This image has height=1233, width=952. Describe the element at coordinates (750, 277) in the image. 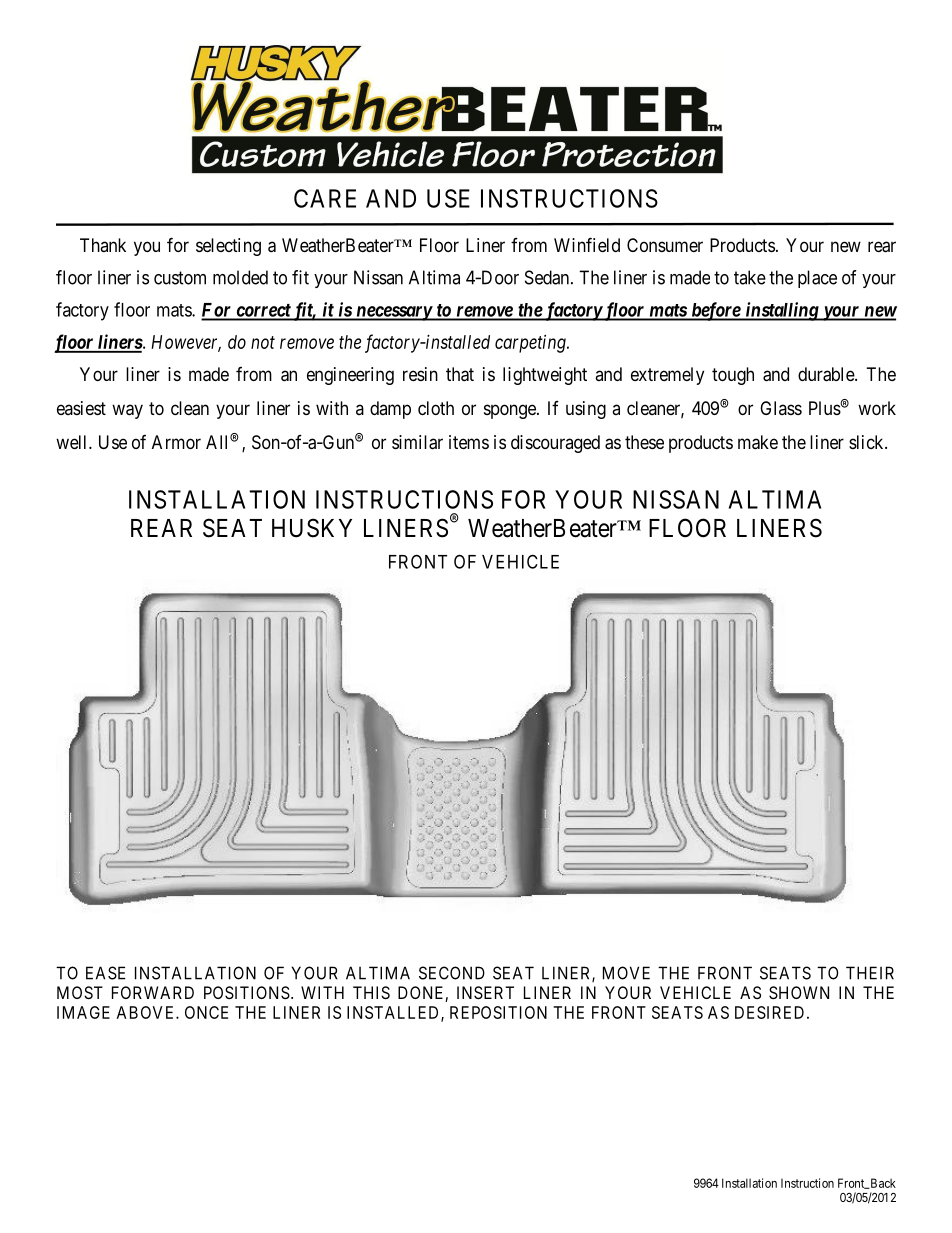

I see `take` at that location.
